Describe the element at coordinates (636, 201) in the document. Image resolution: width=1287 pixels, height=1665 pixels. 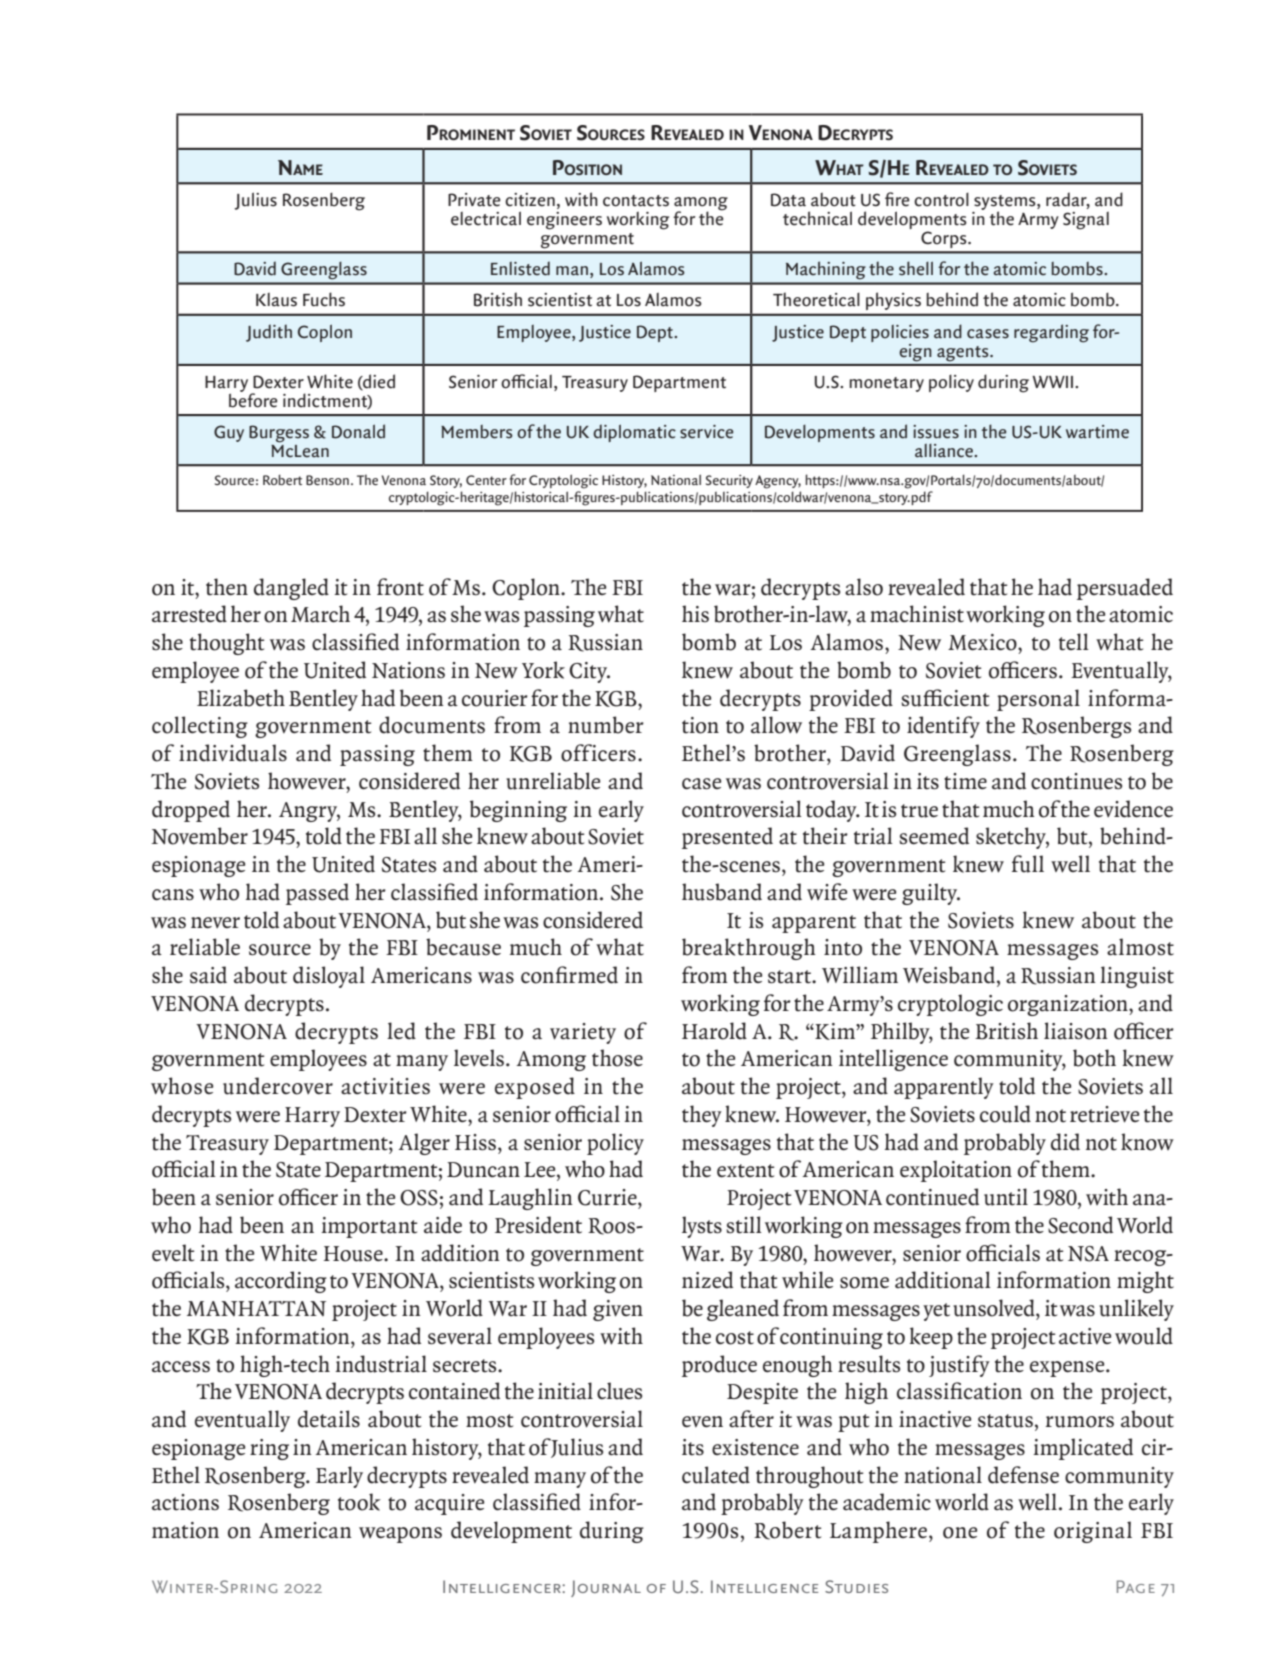
I see `contacts` at that location.
